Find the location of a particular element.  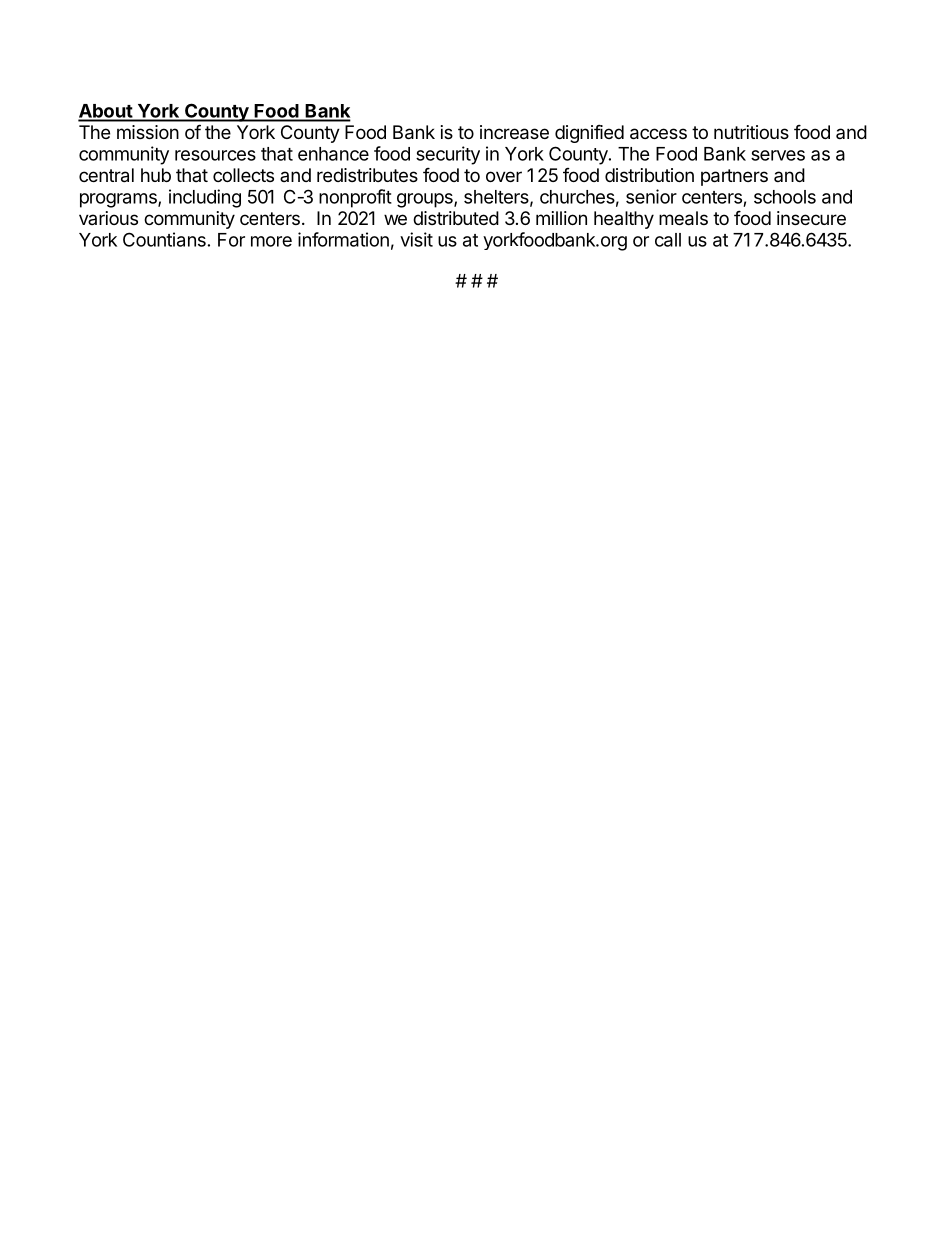

visit is located at coordinates (416, 239).
